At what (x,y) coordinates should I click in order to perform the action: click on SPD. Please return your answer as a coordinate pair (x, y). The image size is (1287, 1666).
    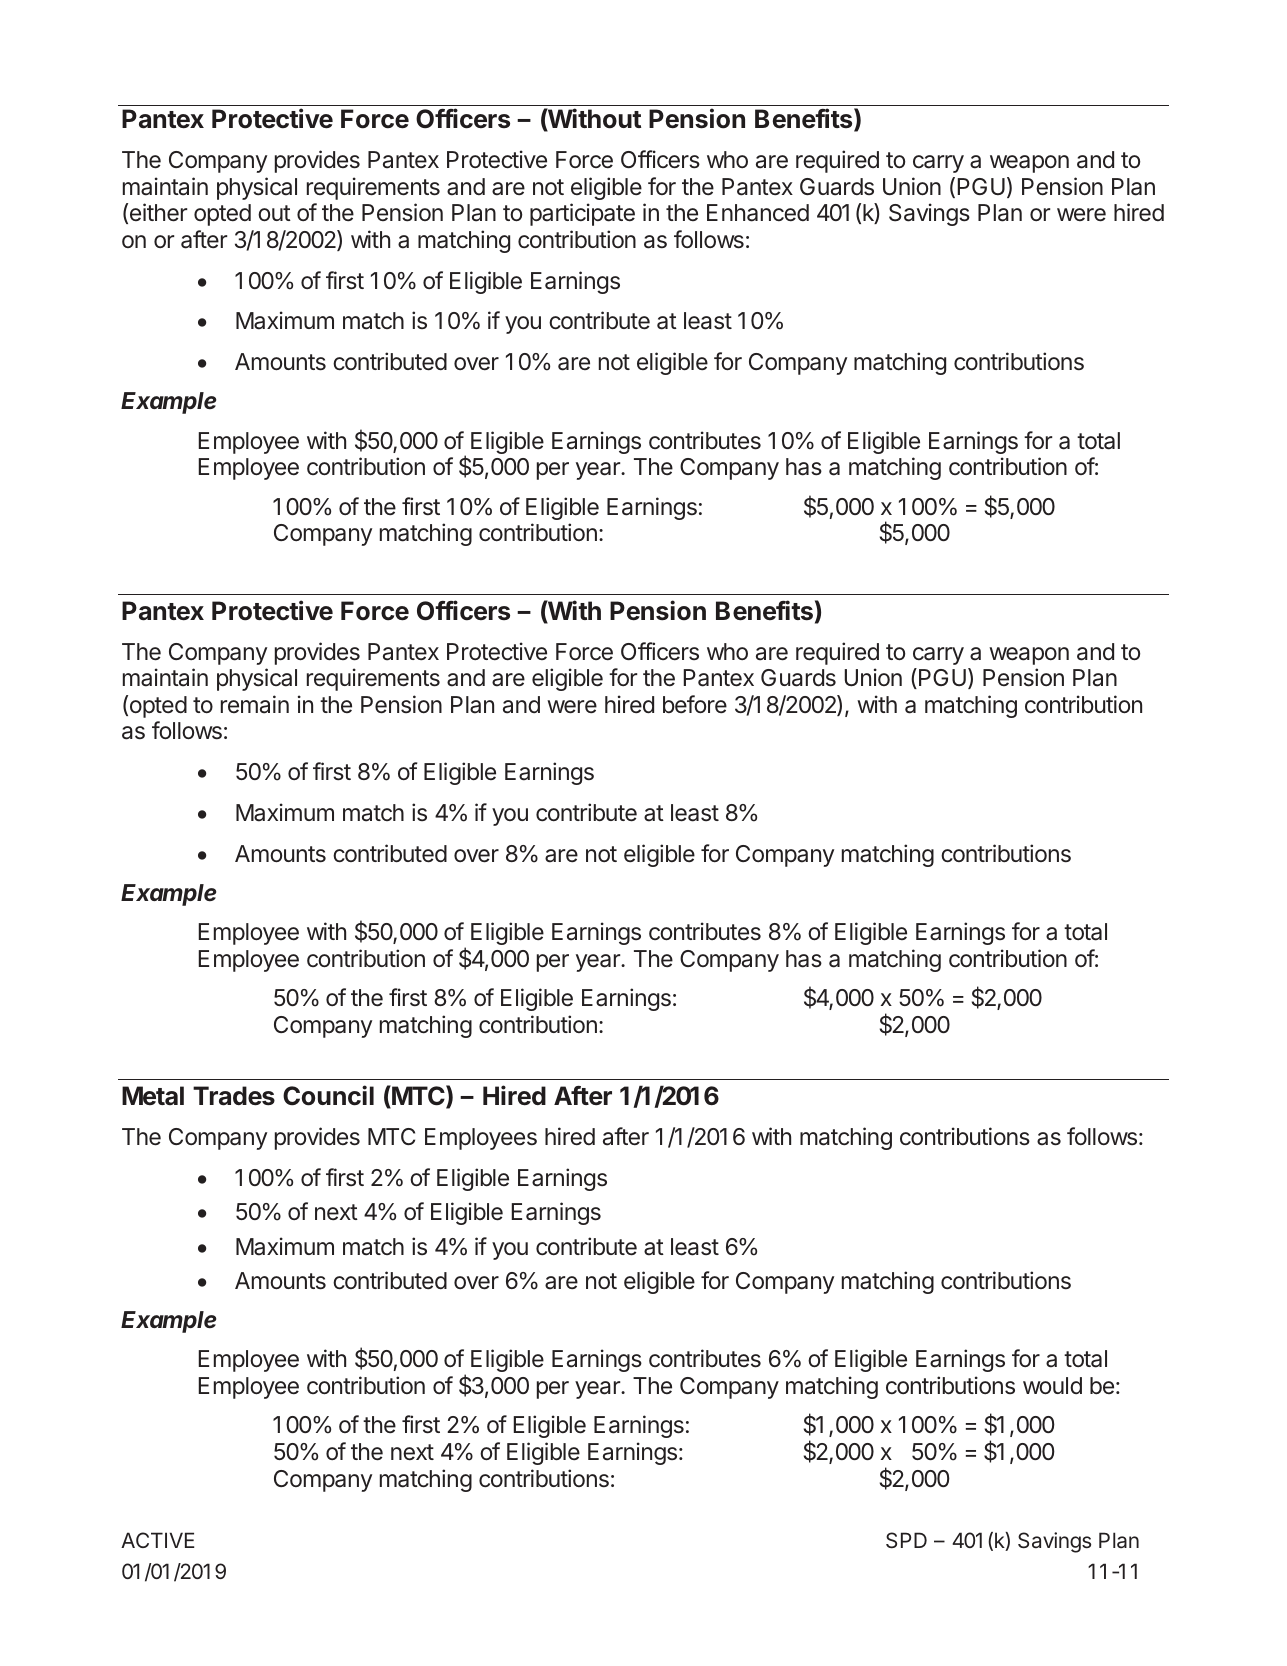
    Looking at the image, I should click on (906, 1540).
